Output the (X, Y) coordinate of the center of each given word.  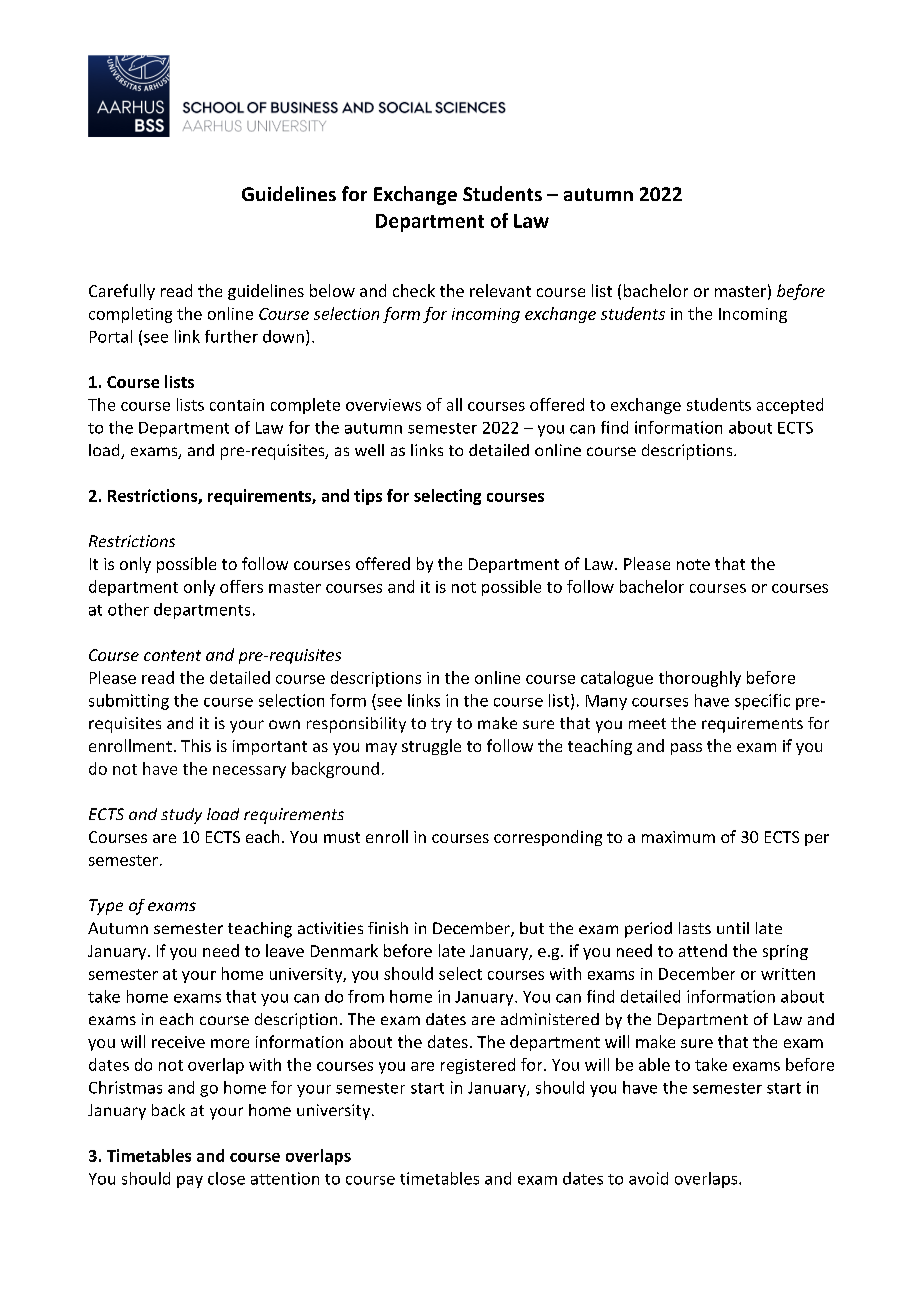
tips (368, 497)
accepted (790, 406)
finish (388, 928)
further (231, 336)
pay (190, 1182)
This (196, 745)
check (414, 290)
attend (703, 950)
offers (241, 586)
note (693, 564)
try (441, 725)
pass (686, 749)
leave (285, 950)
